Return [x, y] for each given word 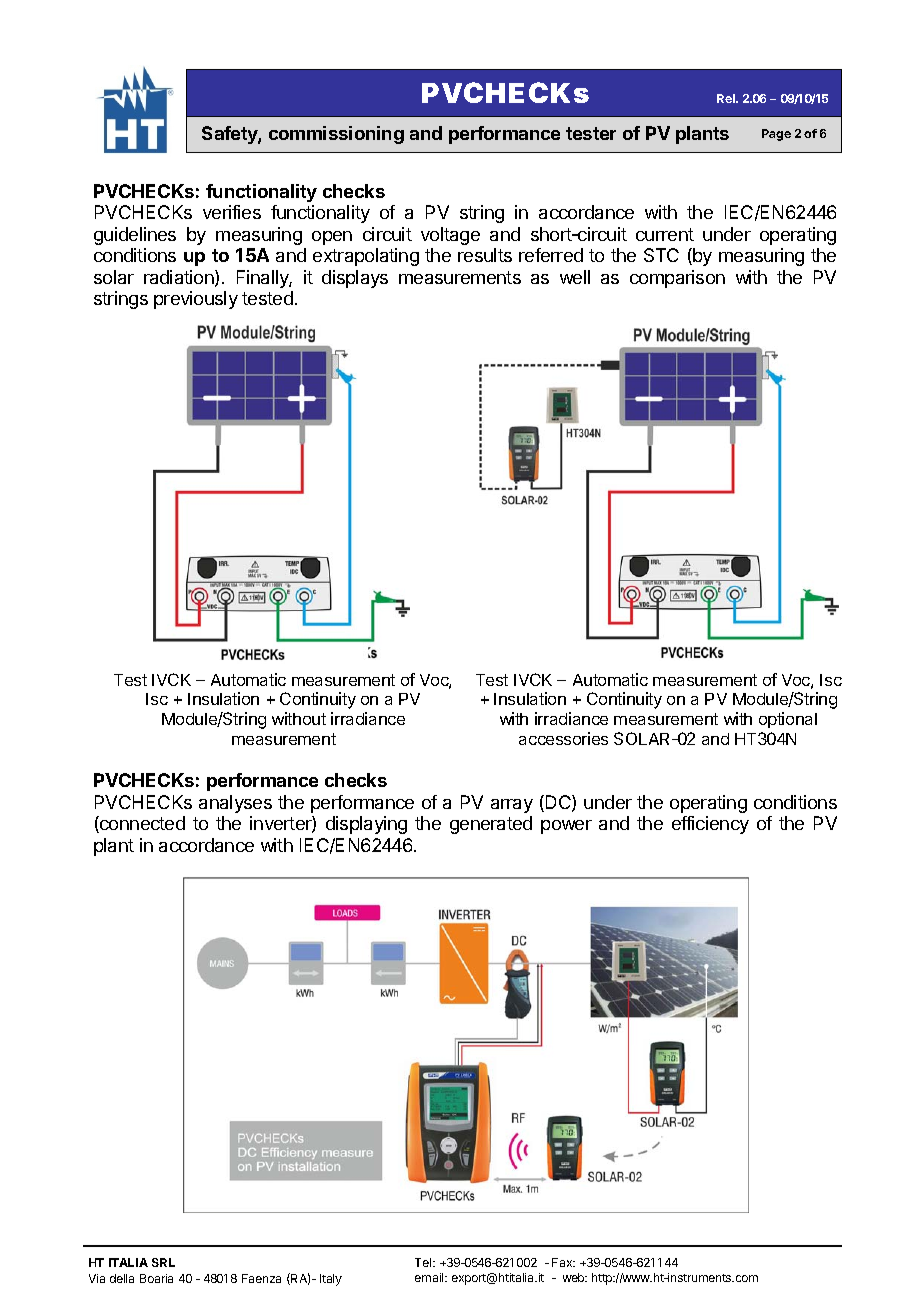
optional [788, 720]
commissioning [336, 135]
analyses [235, 804]
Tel [424, 1262]
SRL [163, 1262]
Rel [727, 98]
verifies [232, 212]
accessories [563, 738]
